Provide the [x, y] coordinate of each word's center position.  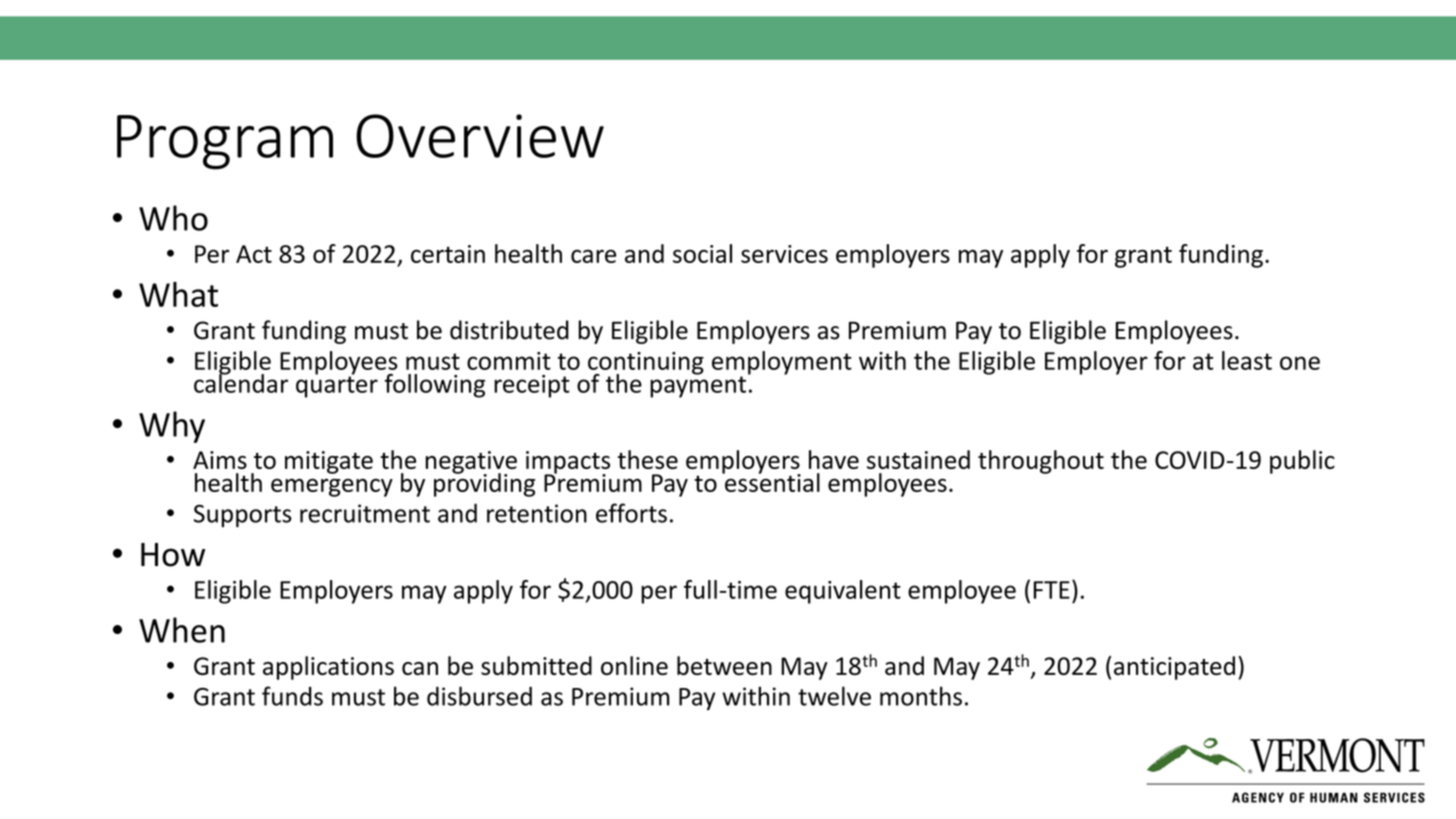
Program [225, 142]
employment [782, 364]
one [1300, 363]
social [702, 253]
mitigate [329, 462]
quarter [337, 386]
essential [771, 481]
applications [328, 668]
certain [448, 254]
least [1247, 360]
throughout [1041, 462]
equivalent [843, 592]
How [173, 555]
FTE [1052, 590]
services [784, 254]
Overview [480, 136]
